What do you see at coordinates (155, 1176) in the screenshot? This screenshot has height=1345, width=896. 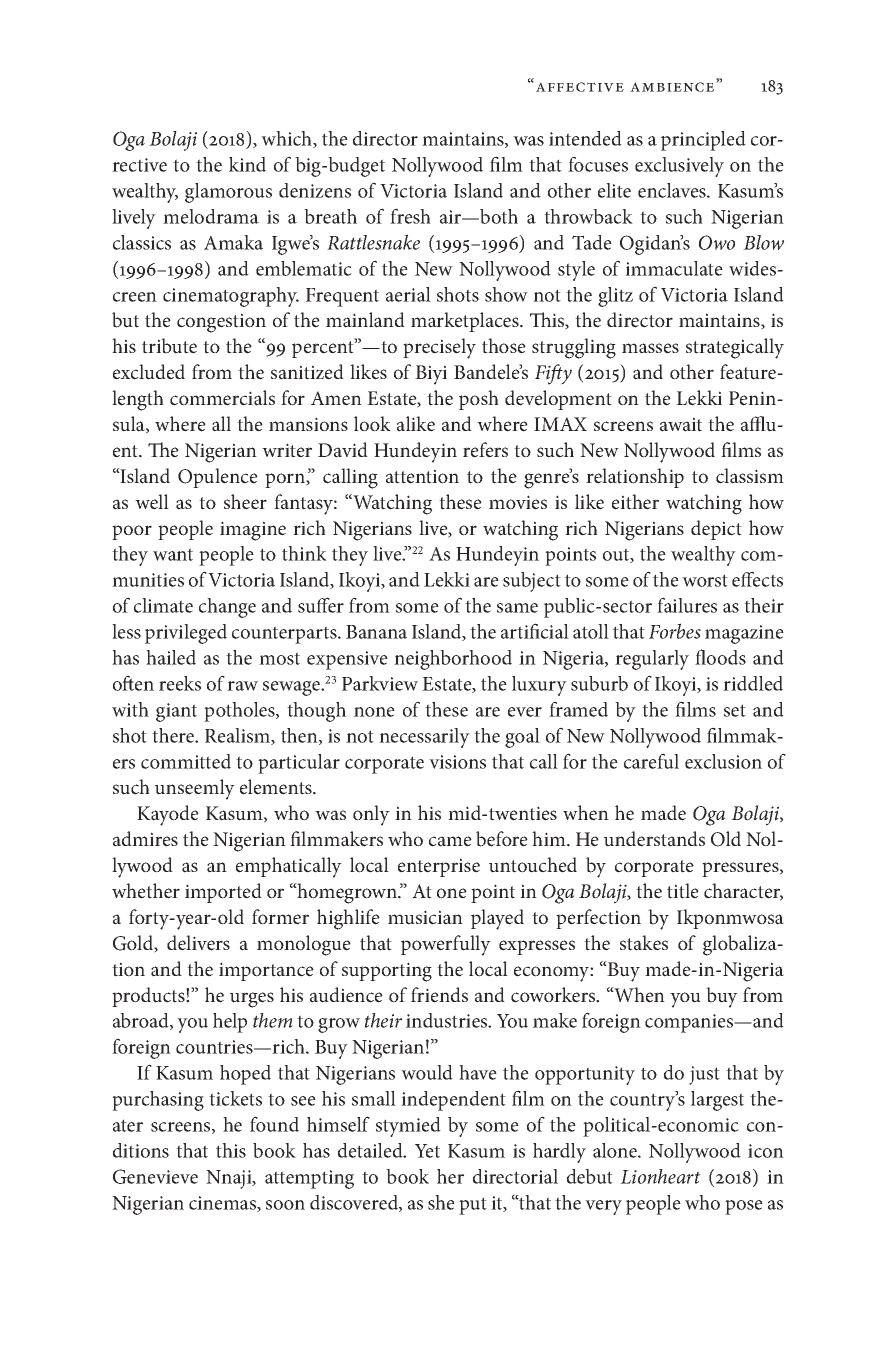 I see `Genevieve` at bounding box center [155, 1176].
